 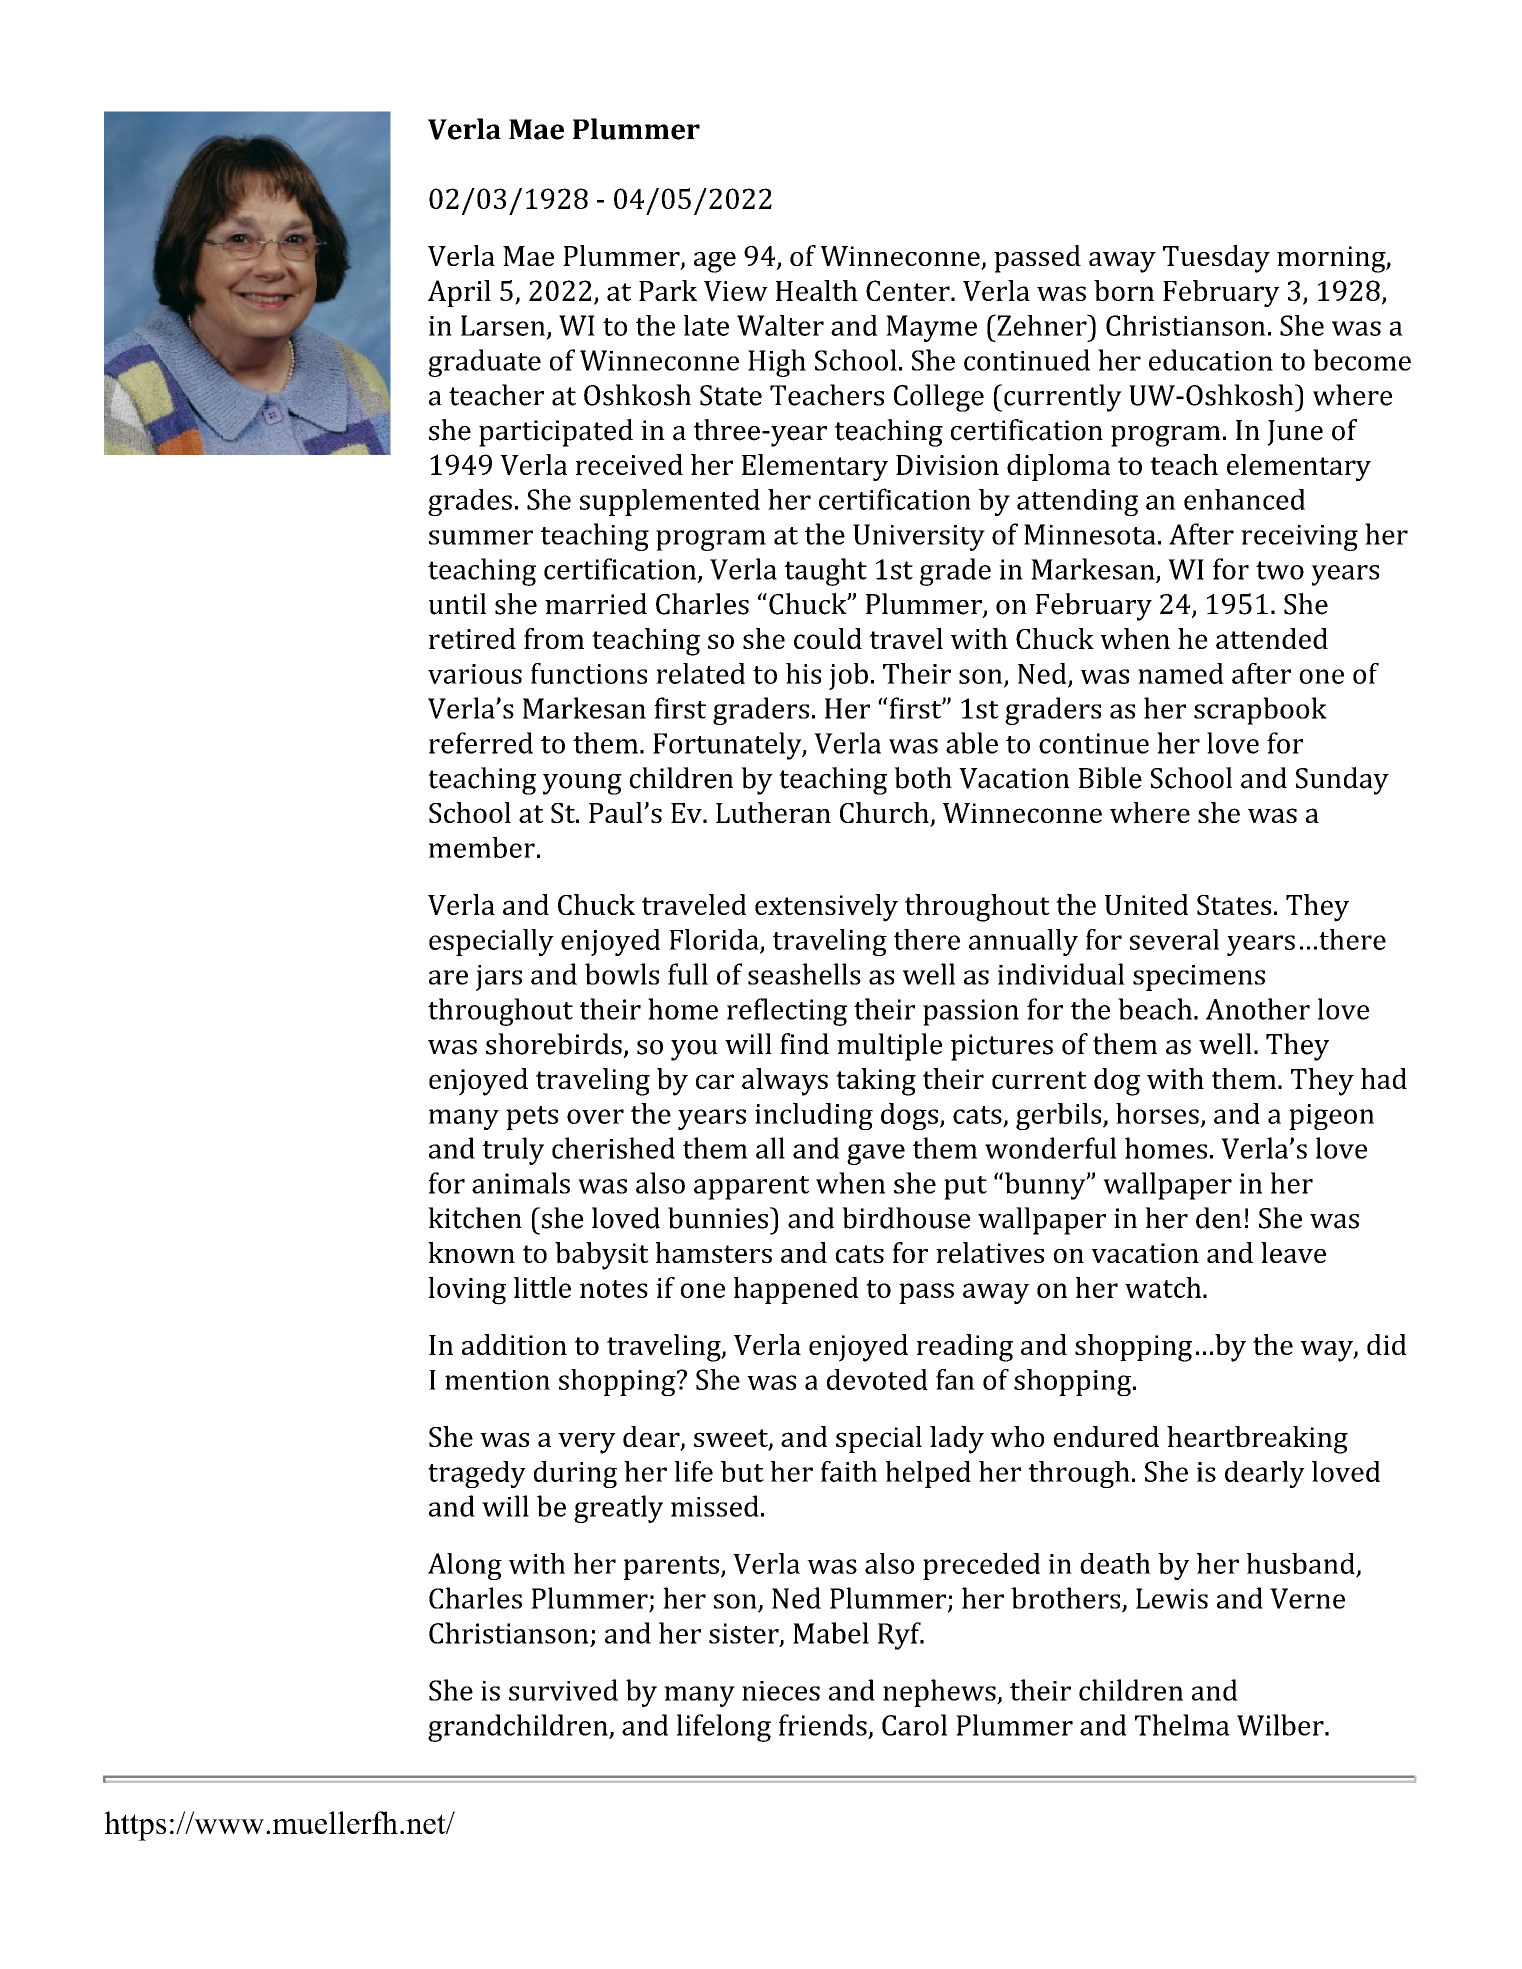 What do you see at coordinates (1293, 1252) in the image?
I see `leave` at bounding box center [1293, 1252].
